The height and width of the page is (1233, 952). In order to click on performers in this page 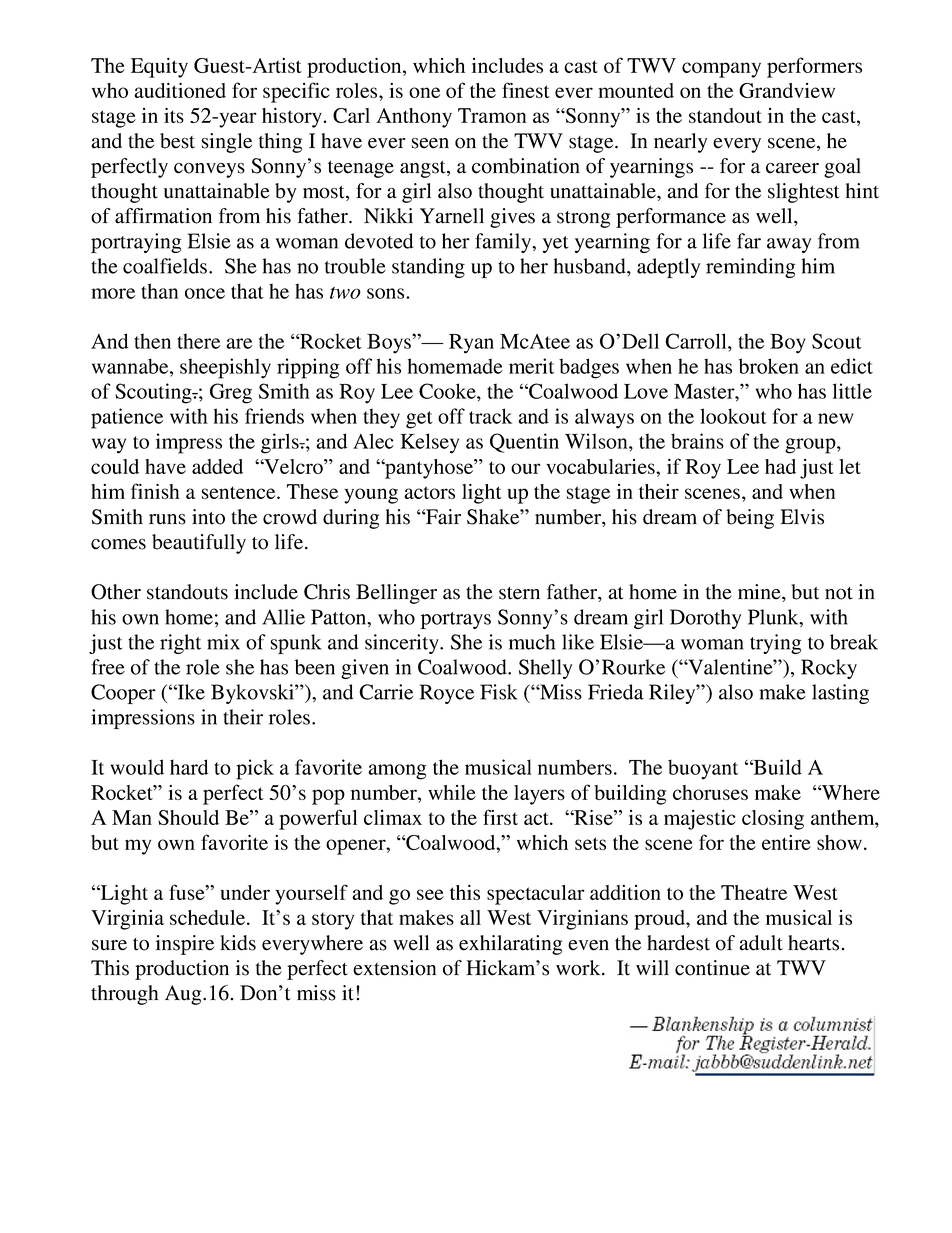, I will do `click(814, 67)`.
